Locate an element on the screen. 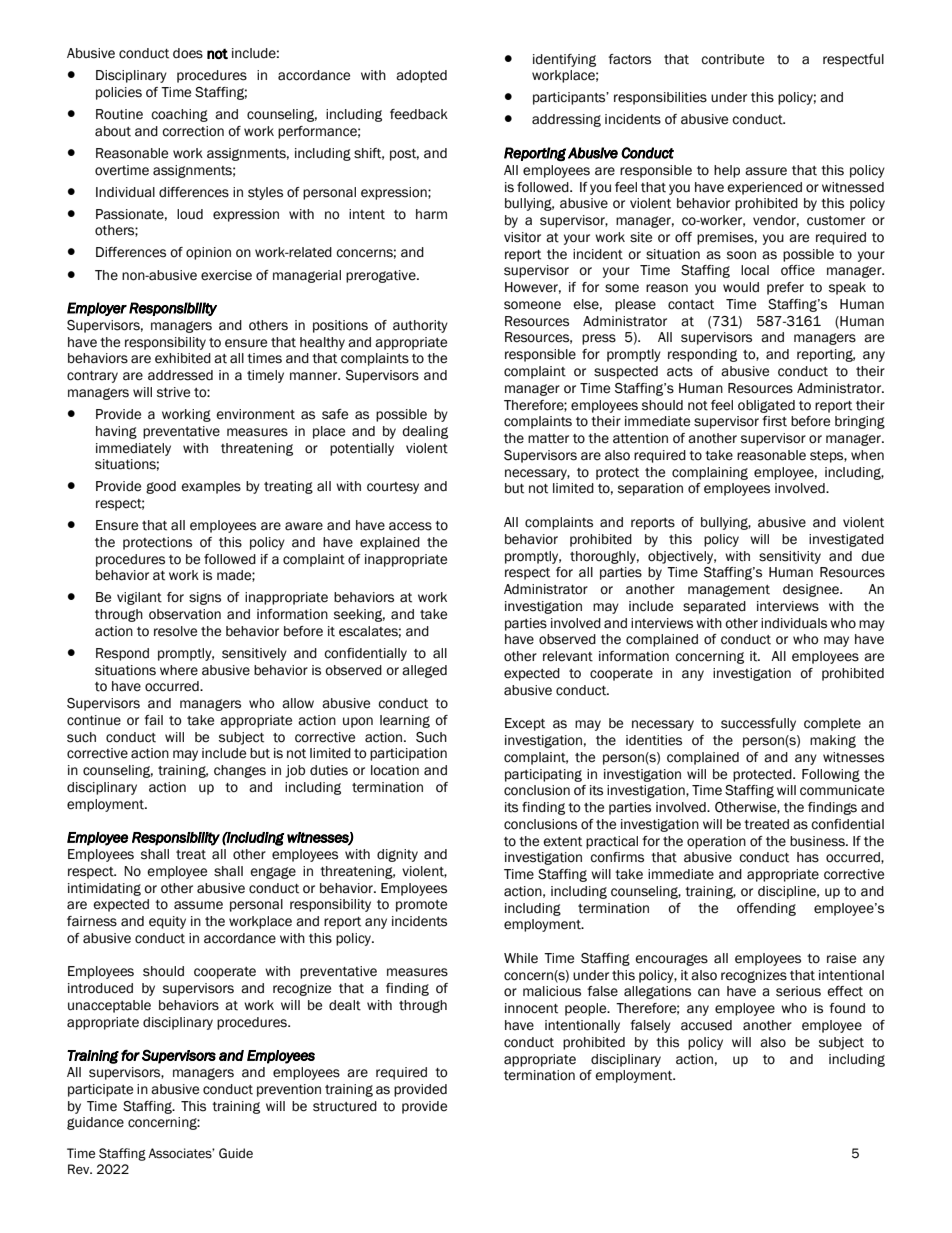  structured is located at coordinates (345, 1106).
